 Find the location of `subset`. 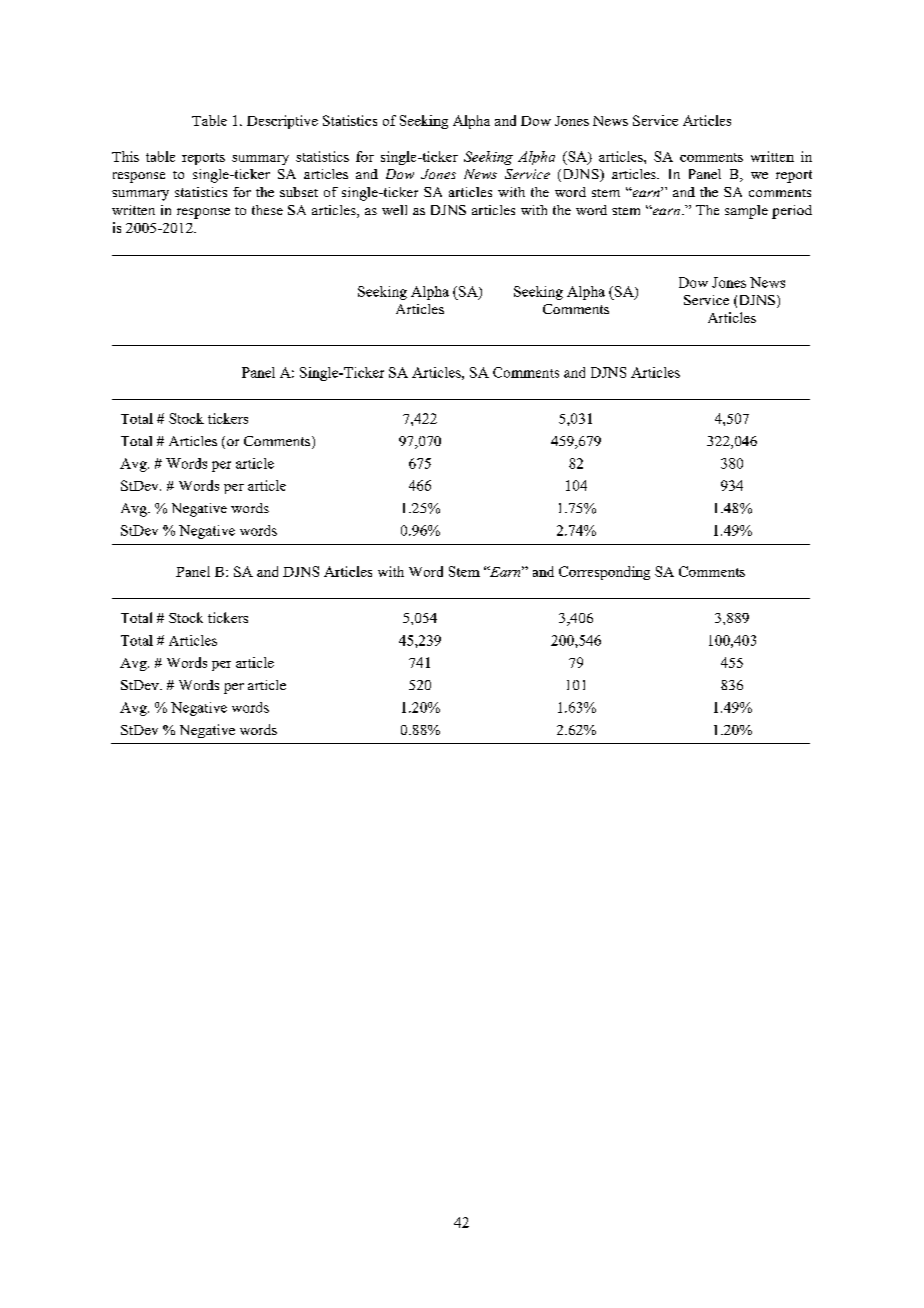

subset is located at coordinates (299, 192).
